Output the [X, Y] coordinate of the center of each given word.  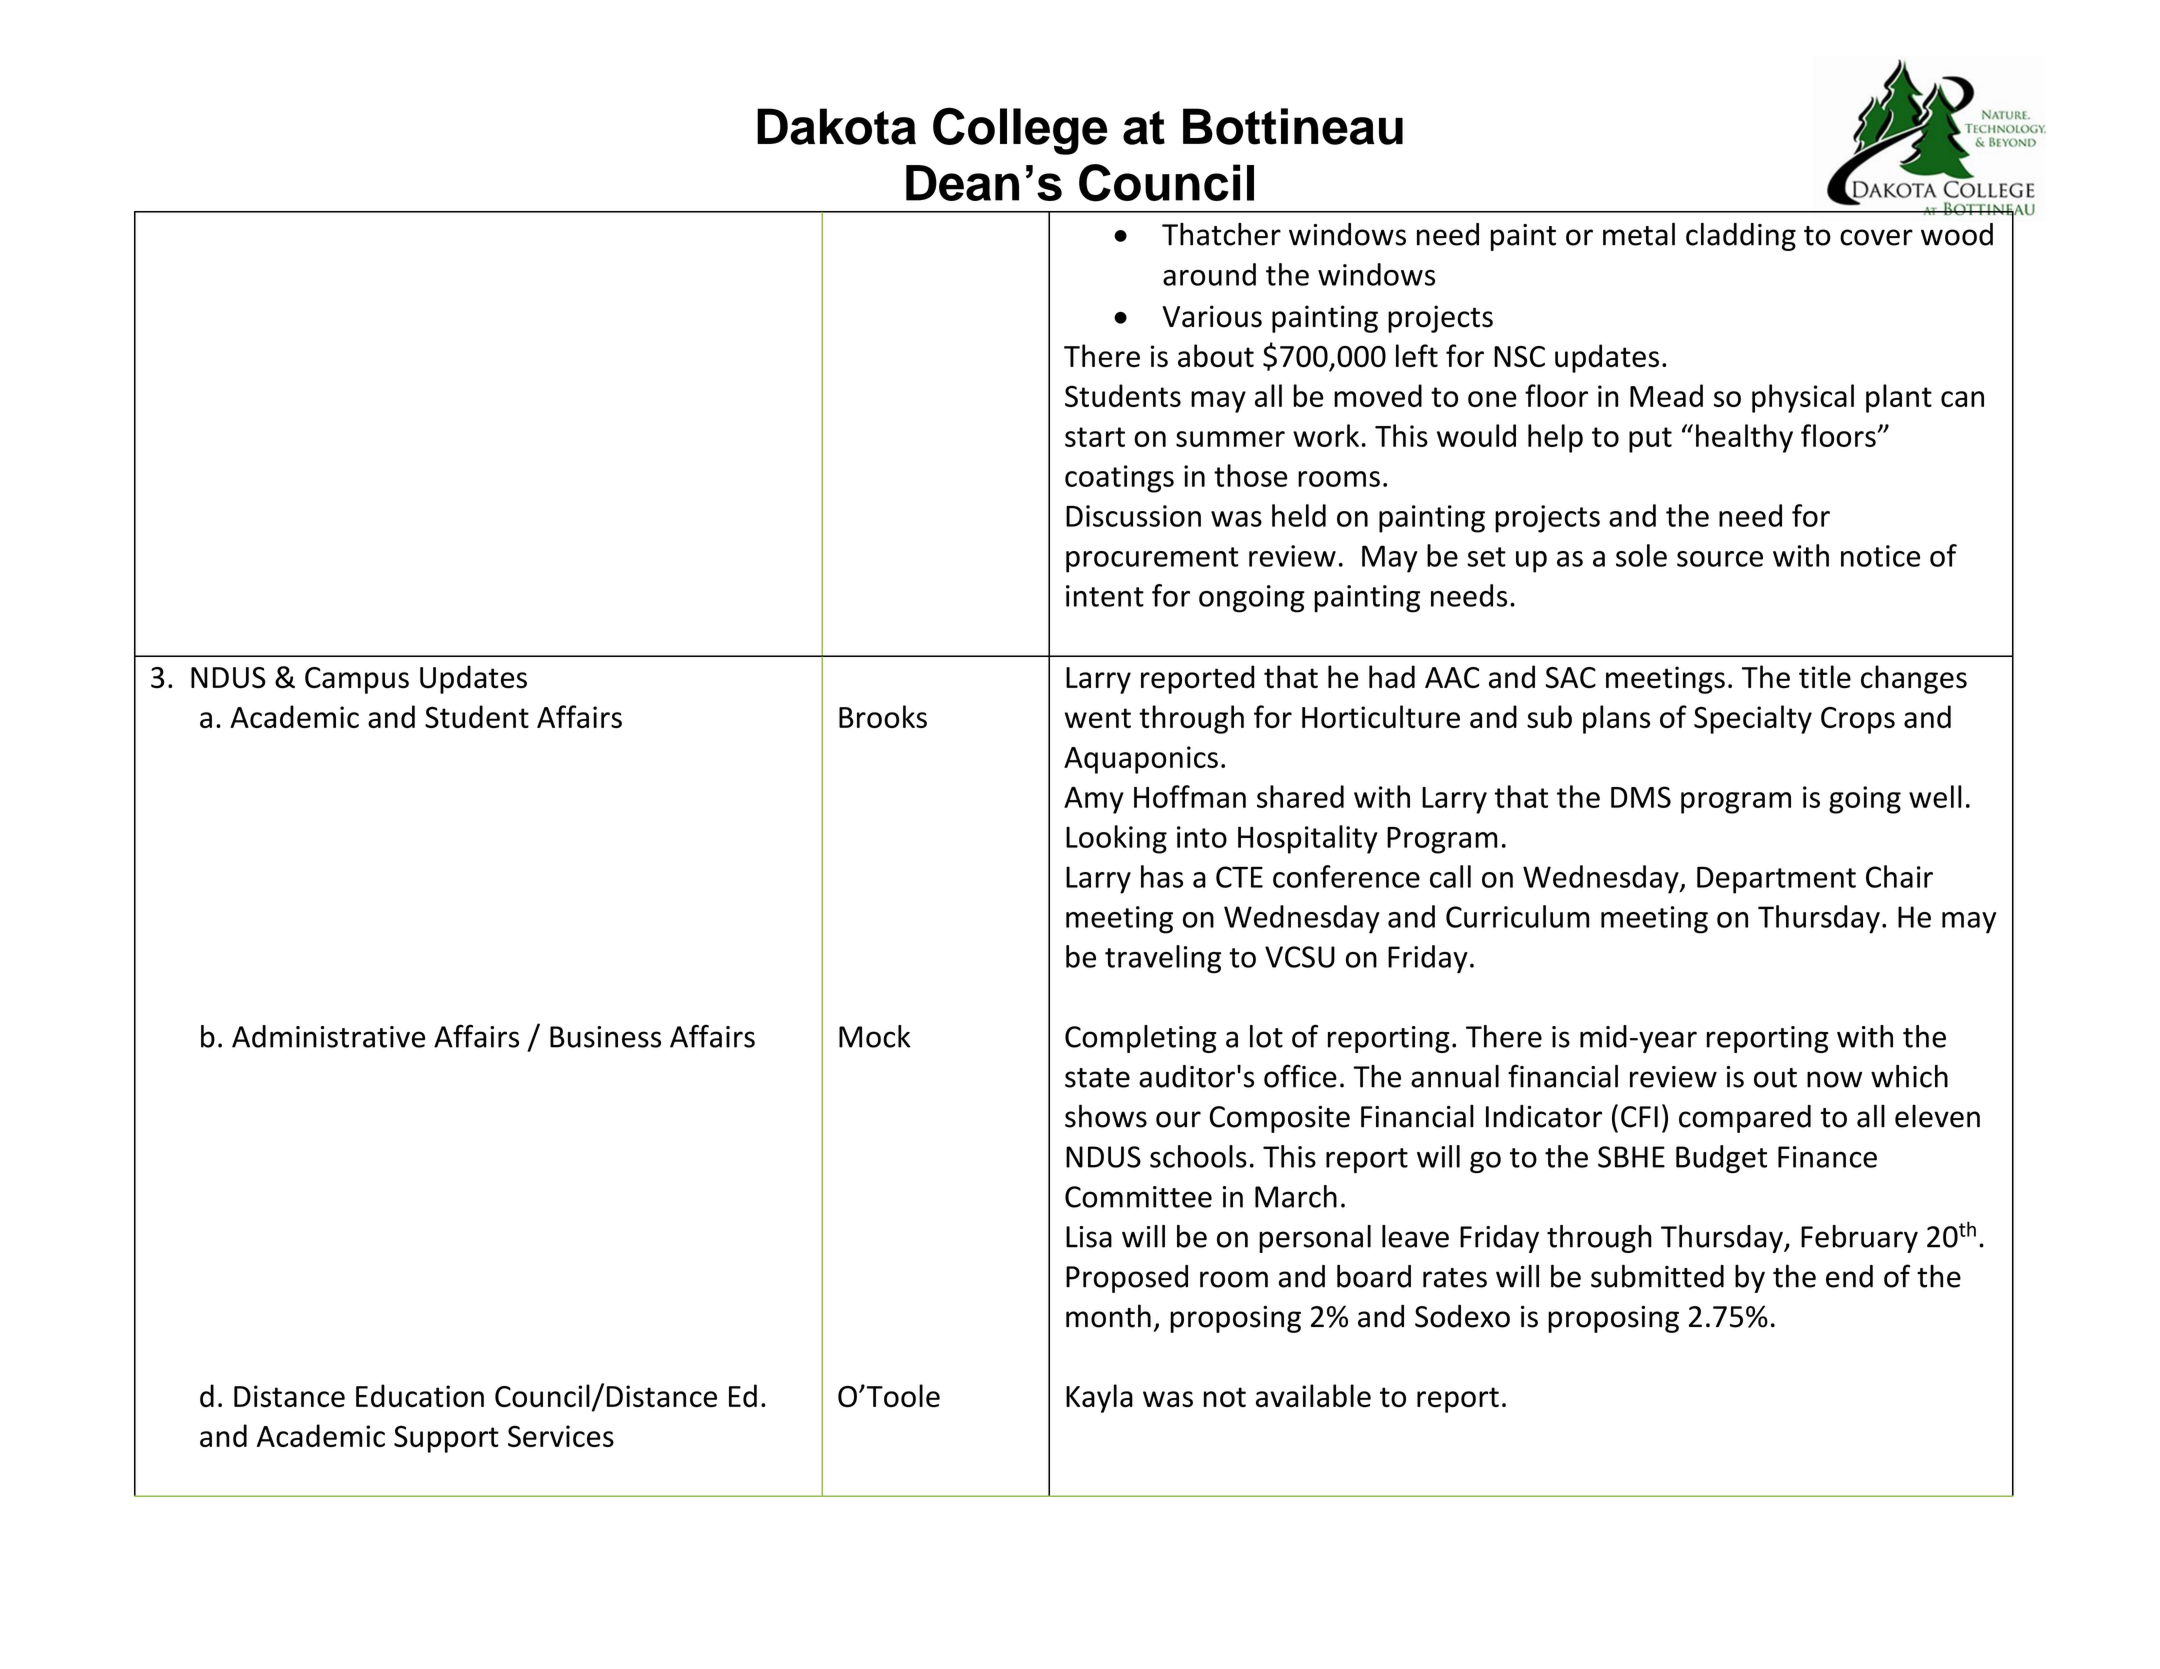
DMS [1641, 797]
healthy [1744, 438]
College [1020, 131]
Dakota [836, 126]
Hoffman [1190, 796]
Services [561, 1436]
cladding [1741, 237]
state [1097, 1078]
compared [1745, 1119]
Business [605, 1037]
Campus [357, 680]
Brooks [883, 716]
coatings [1119, 479]
